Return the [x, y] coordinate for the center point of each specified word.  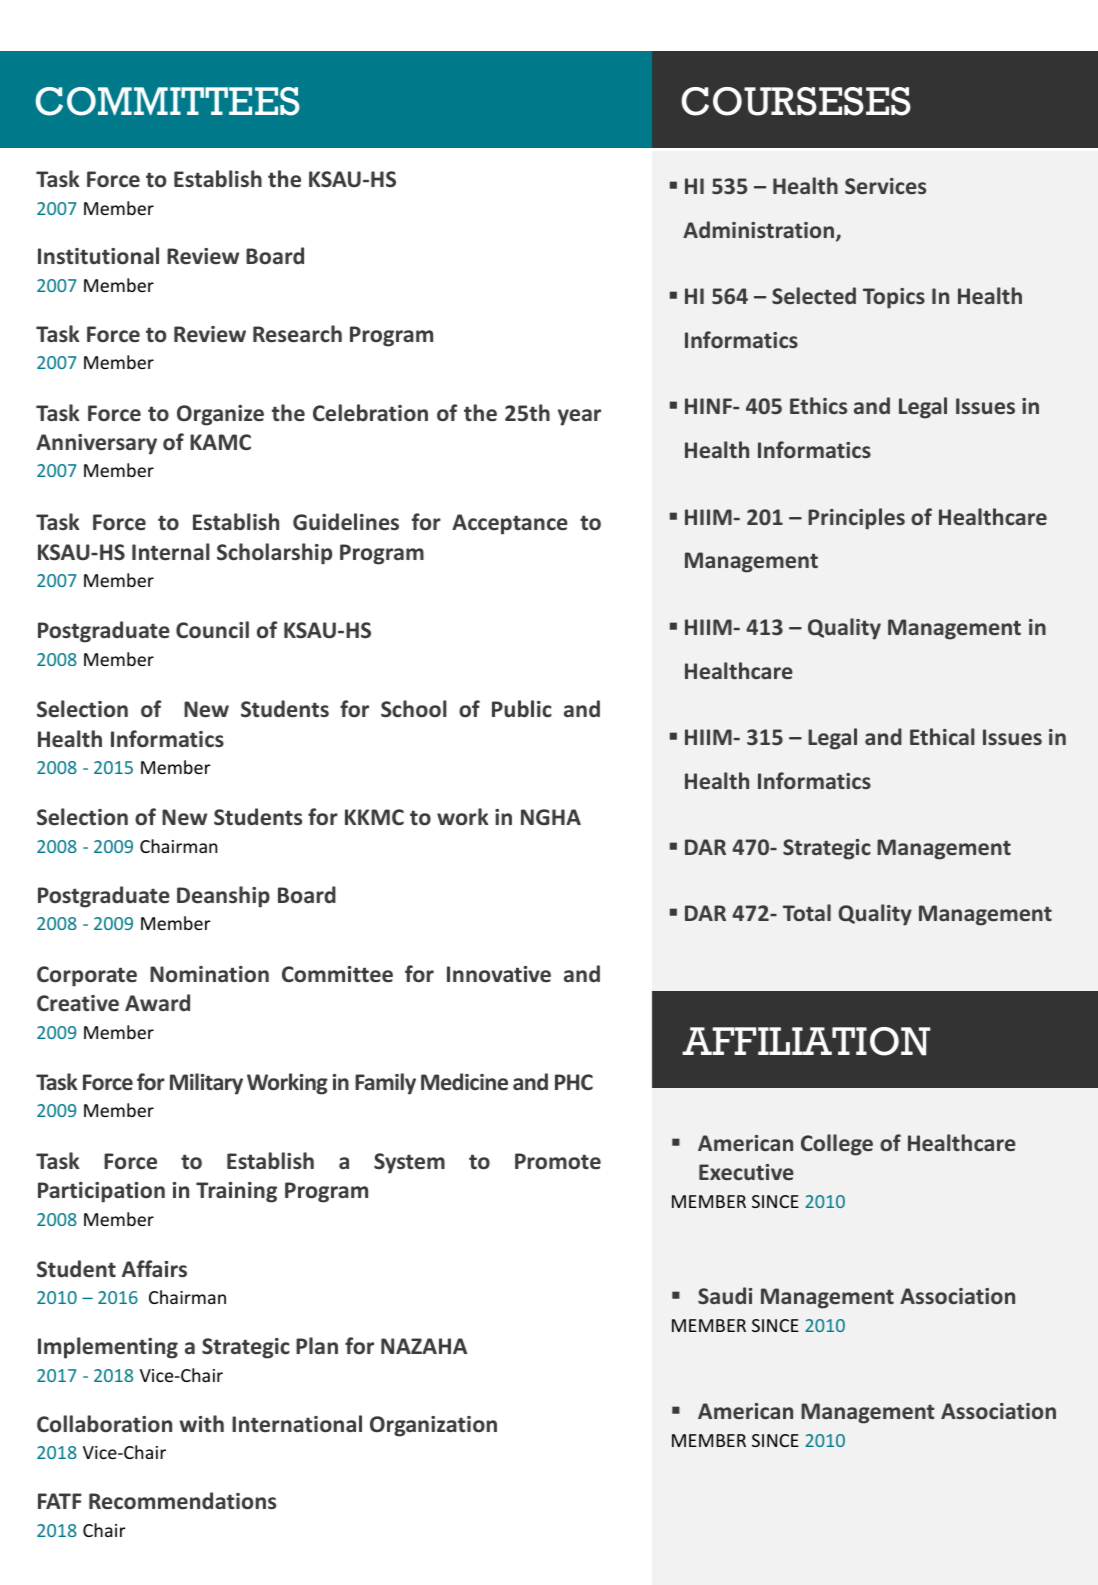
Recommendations [182, 1501]
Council [212, 629]
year [579, 417]
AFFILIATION [806, 1041]
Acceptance [510, 524]
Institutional [98, 256]
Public [522, 709]
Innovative [499, 974]
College [837, 1145]
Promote [558, 1161]
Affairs [154, 1268]
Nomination [209, 974]
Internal [171, 552]
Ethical [942, 736]
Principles [856, 519]
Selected [814, 295]
